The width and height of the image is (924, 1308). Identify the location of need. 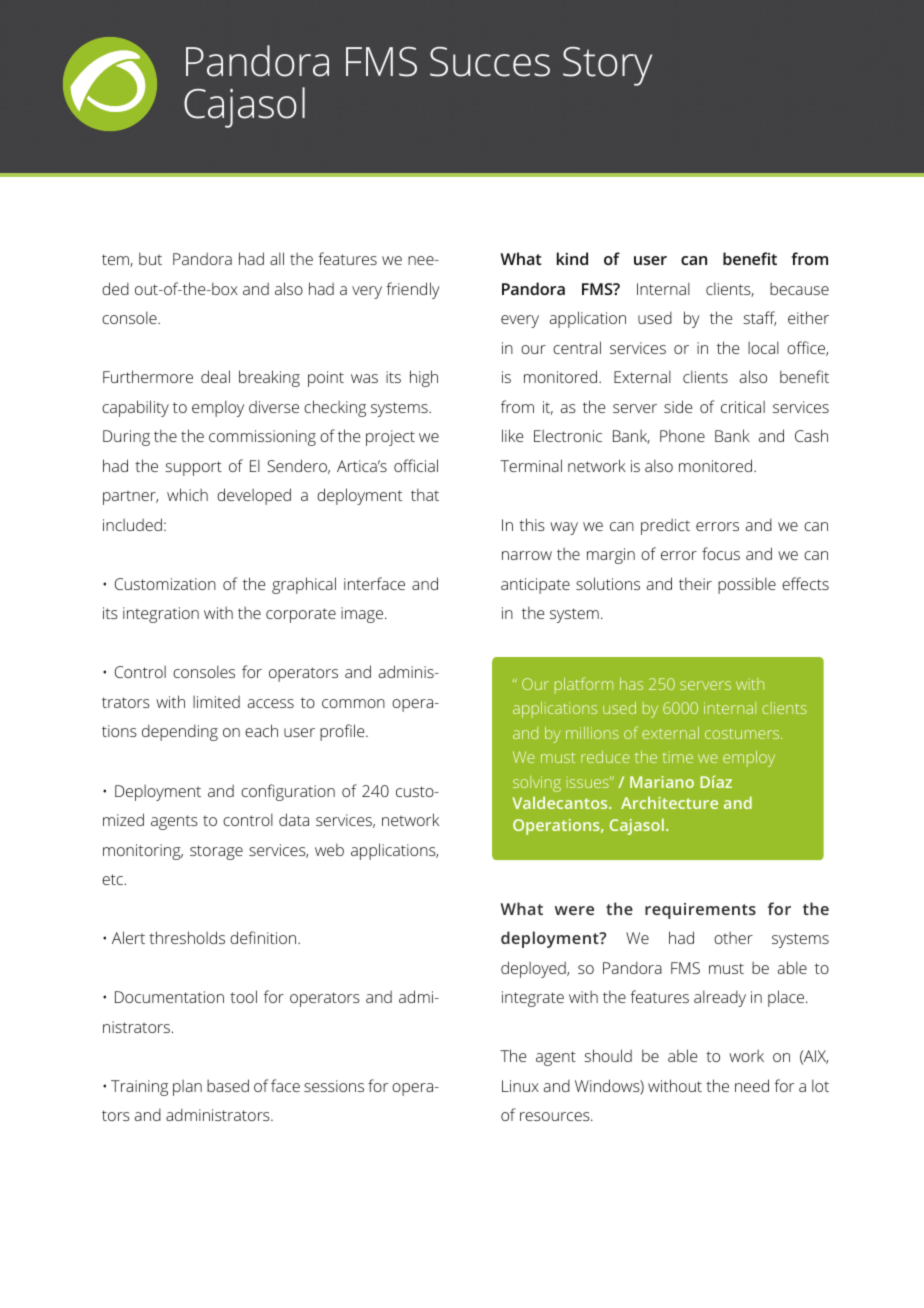
(752, 1085).
